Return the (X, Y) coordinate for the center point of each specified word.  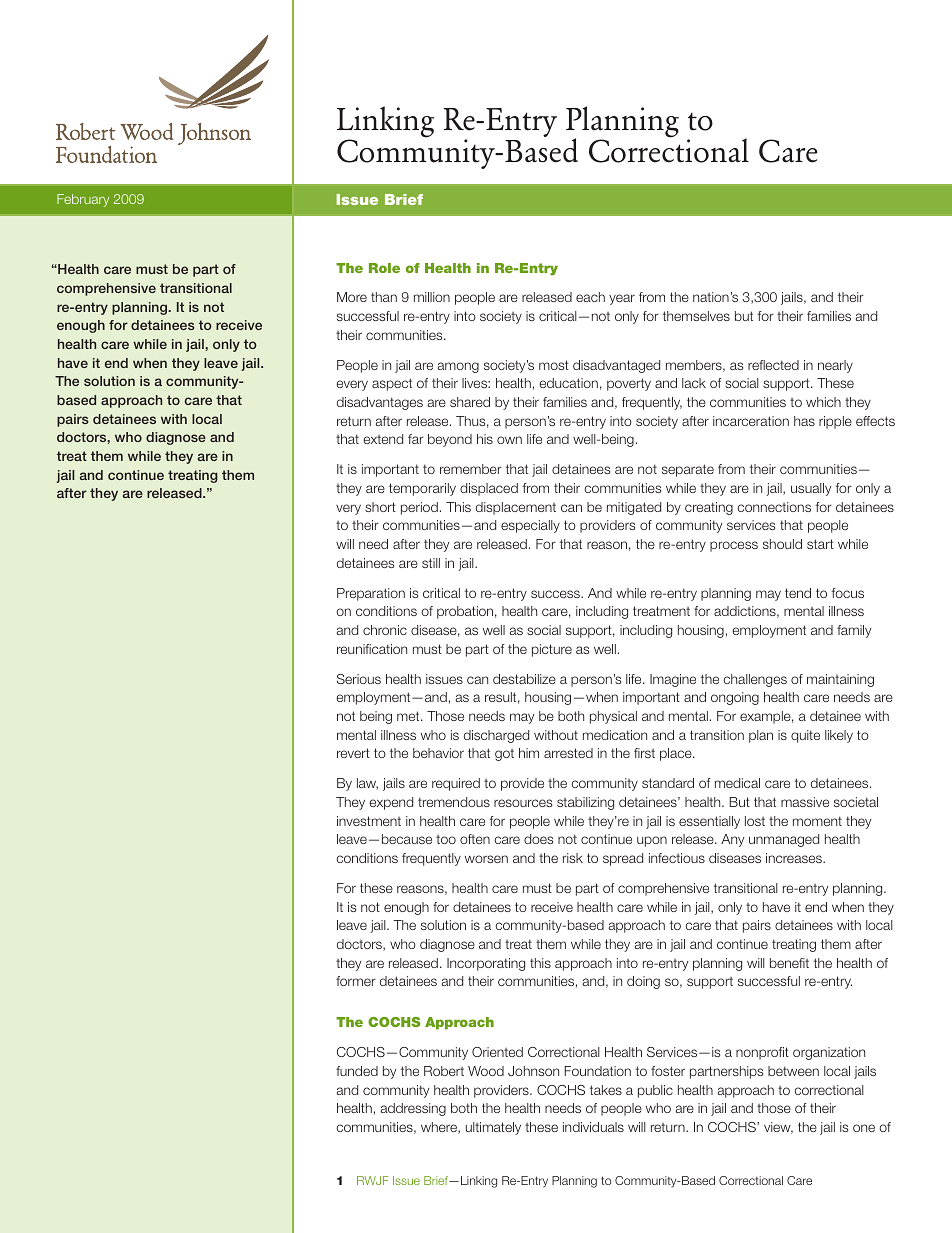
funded (357, 1071)
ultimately (493, 1128)
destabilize (524, 679)
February (83, 200)
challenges (755, 680)
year (622, 299)
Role (384, 268)
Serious (359, 679)
